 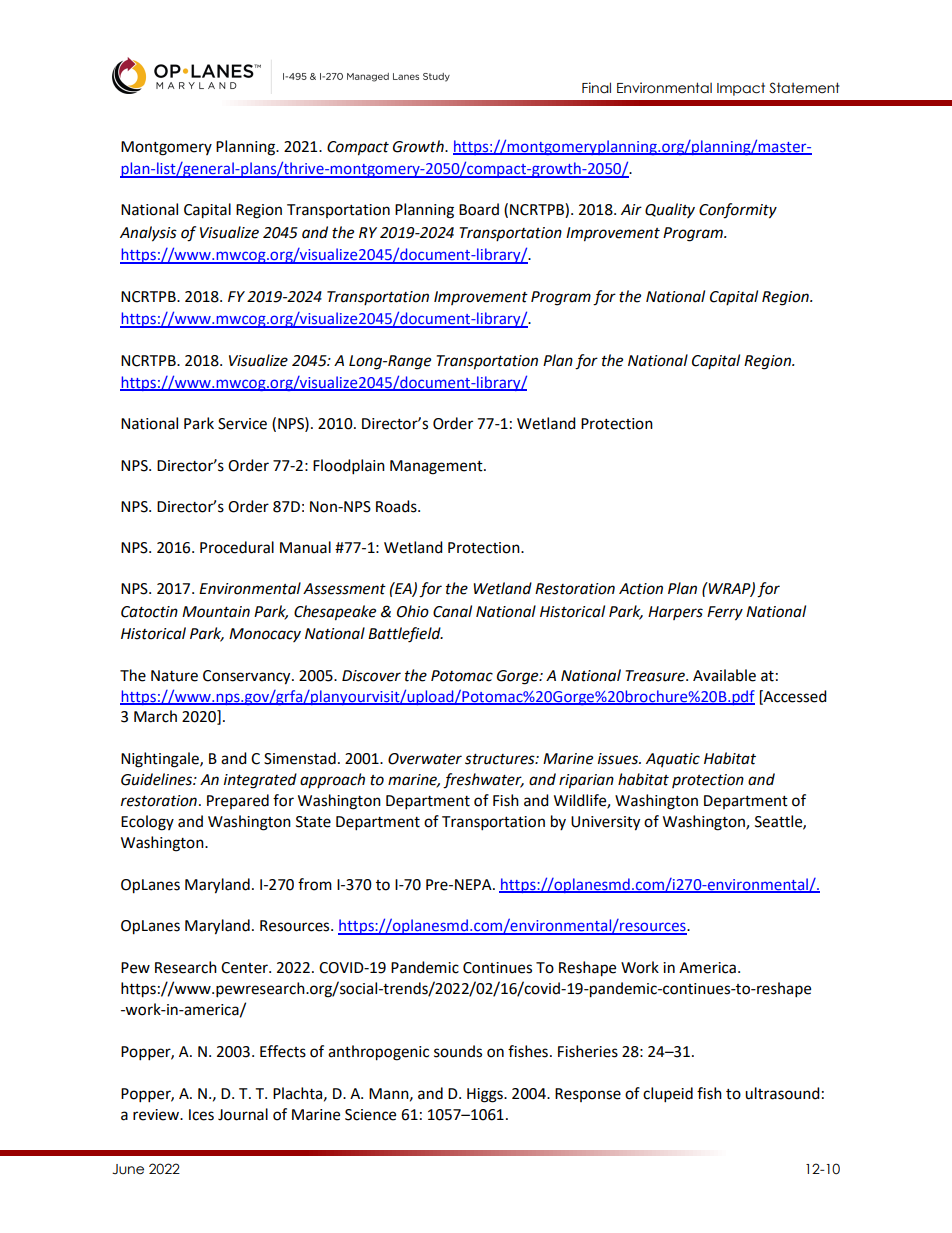 I want to click on Analysis, so click(x=148, y=234).
